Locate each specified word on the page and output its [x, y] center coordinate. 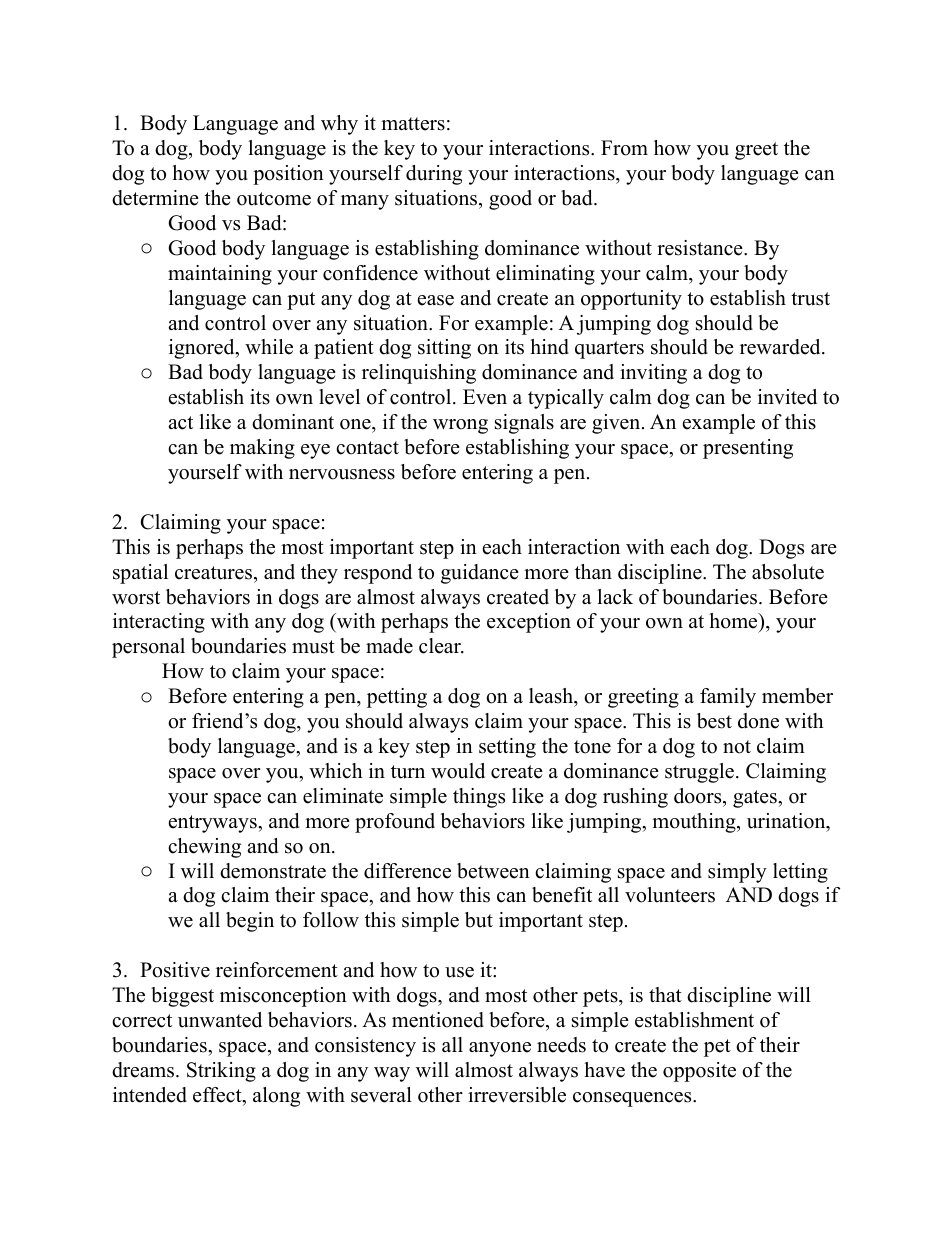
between [493, 871]
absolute [788, 572]
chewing [204, 848]
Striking [221, 1072]
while [269, 347]
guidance [480, 574]
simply [737, 873]
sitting [444, 349]
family [728, 698]
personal [148, 648]
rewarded [781, 347]
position [288, 175]
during [434, 175]
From [624, 148]
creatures [215, 573]
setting [507, 748]
